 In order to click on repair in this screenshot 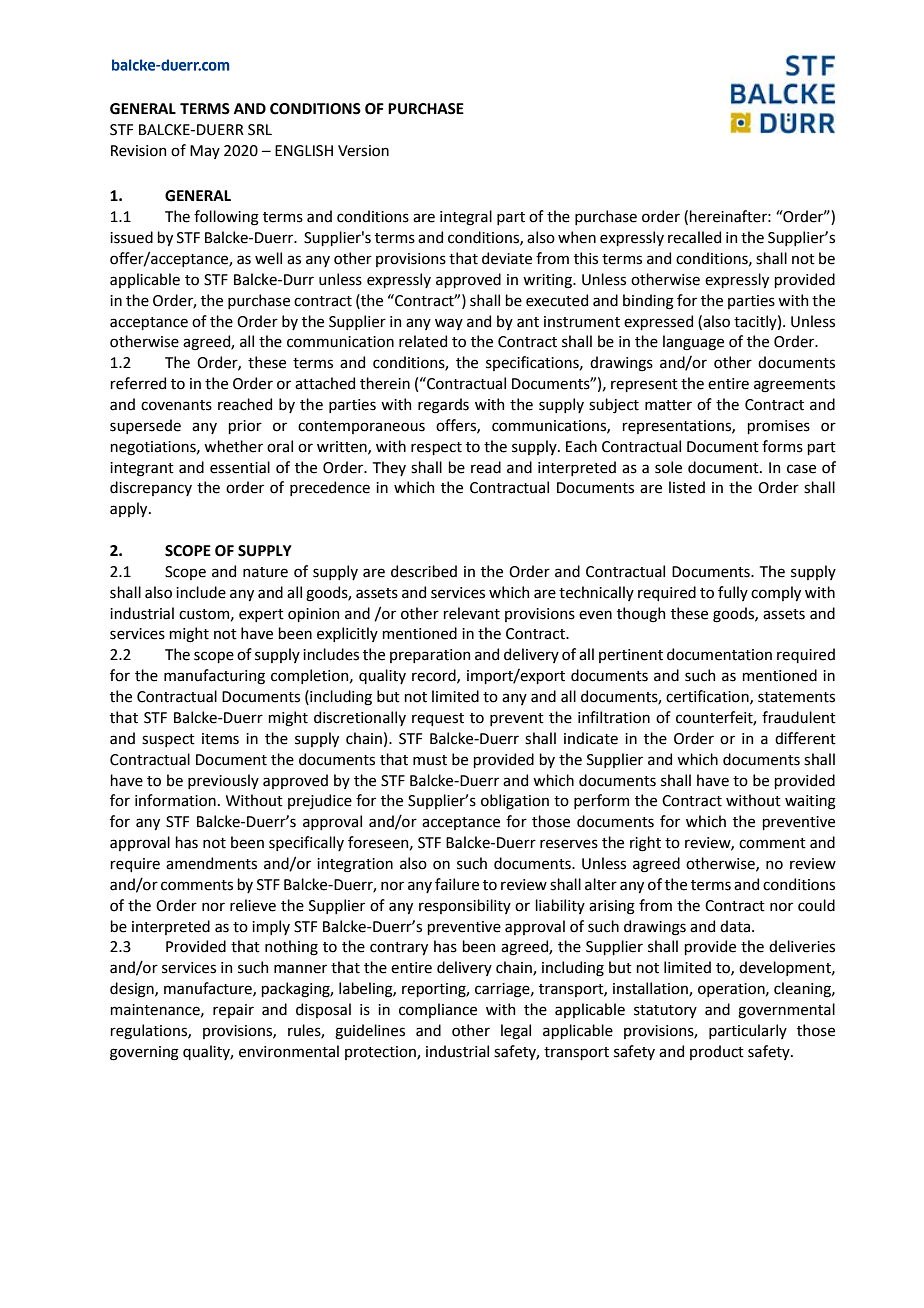, I will do `click(233, 1011)`.
